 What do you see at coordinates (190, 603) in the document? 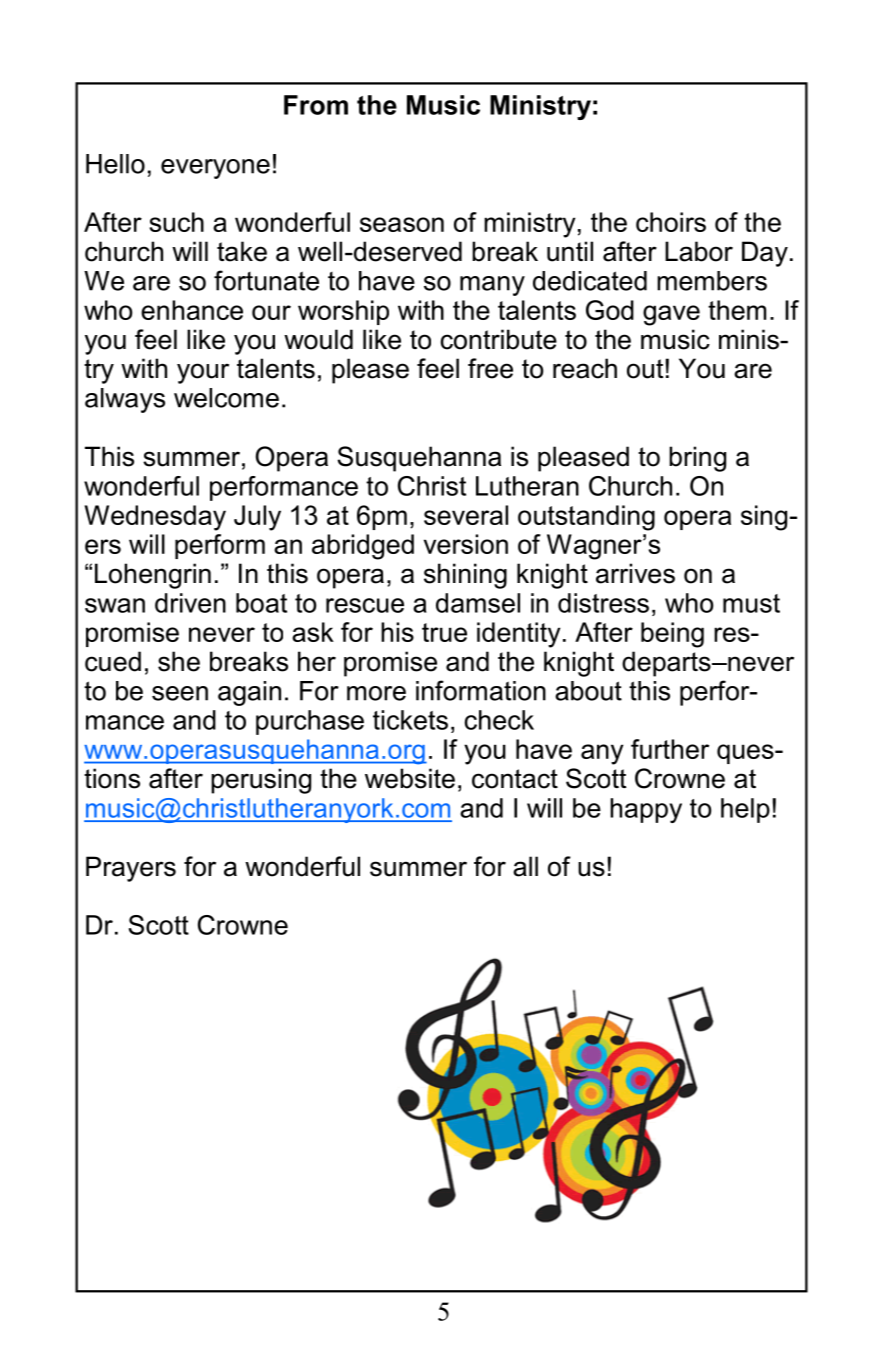
I see `driven` at bounding box center [190, 603].
